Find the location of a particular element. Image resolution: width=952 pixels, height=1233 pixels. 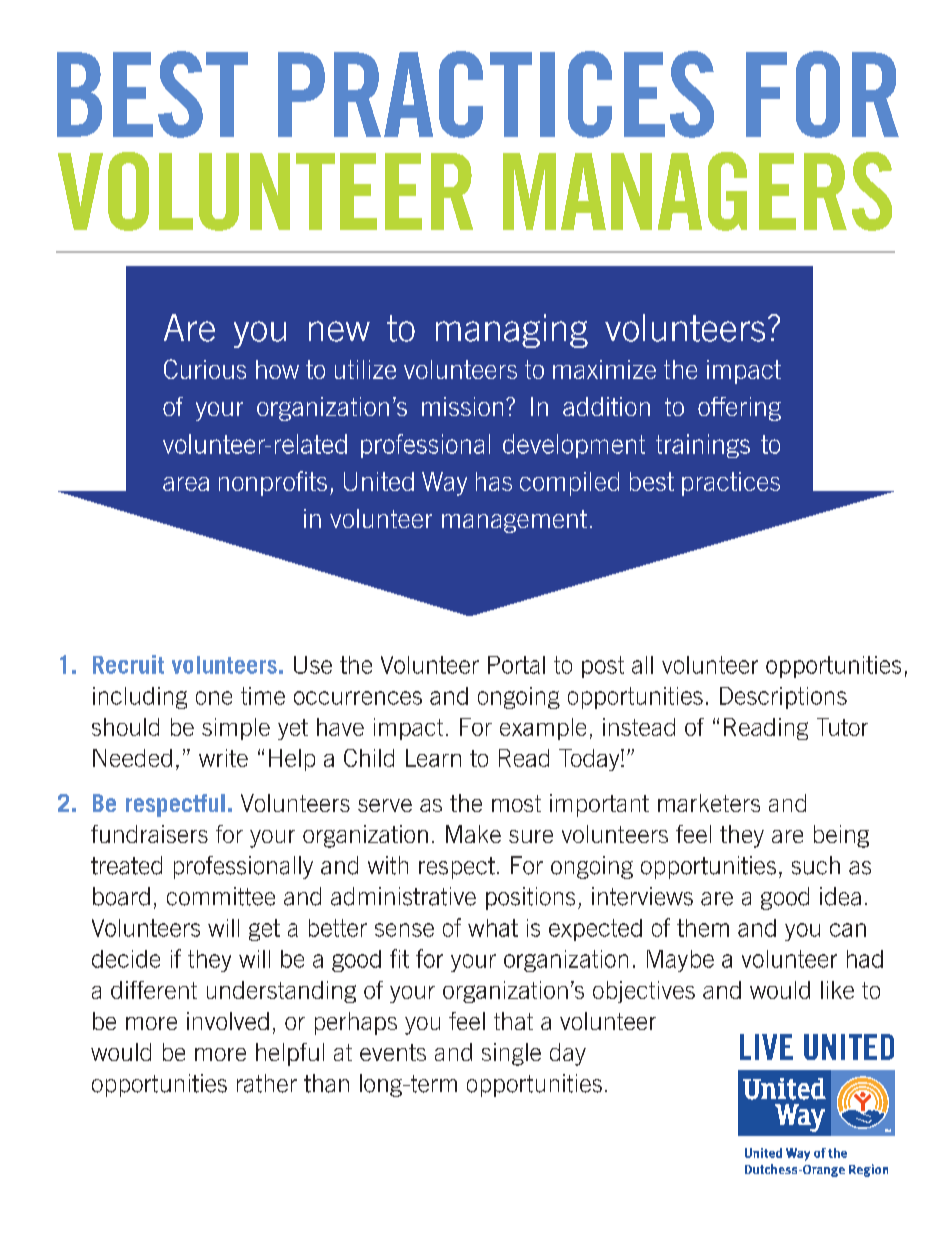

marketers is located at coordinates (709, 803).
